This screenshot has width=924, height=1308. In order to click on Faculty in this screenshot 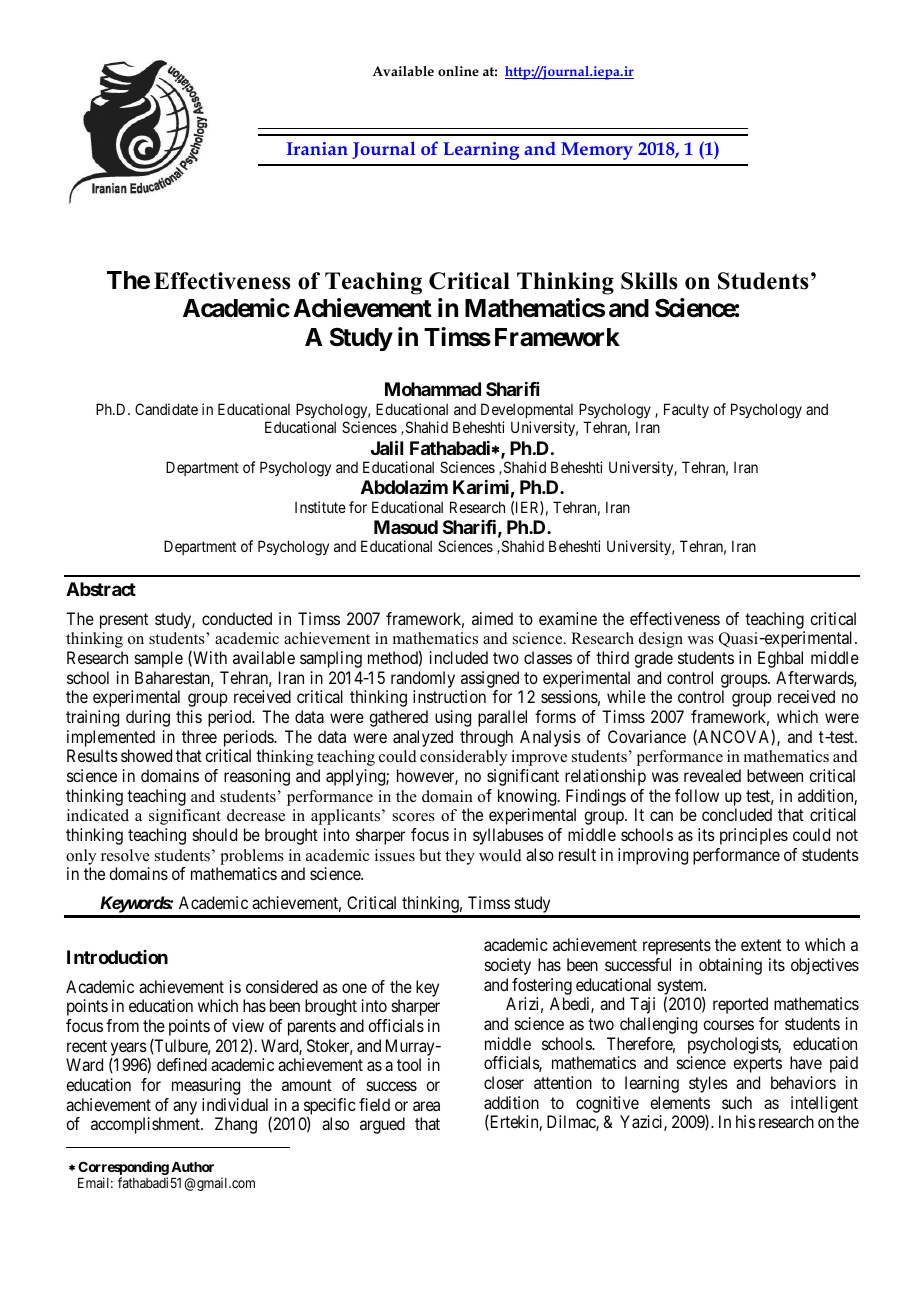, I will do `click(686, 410)`.
